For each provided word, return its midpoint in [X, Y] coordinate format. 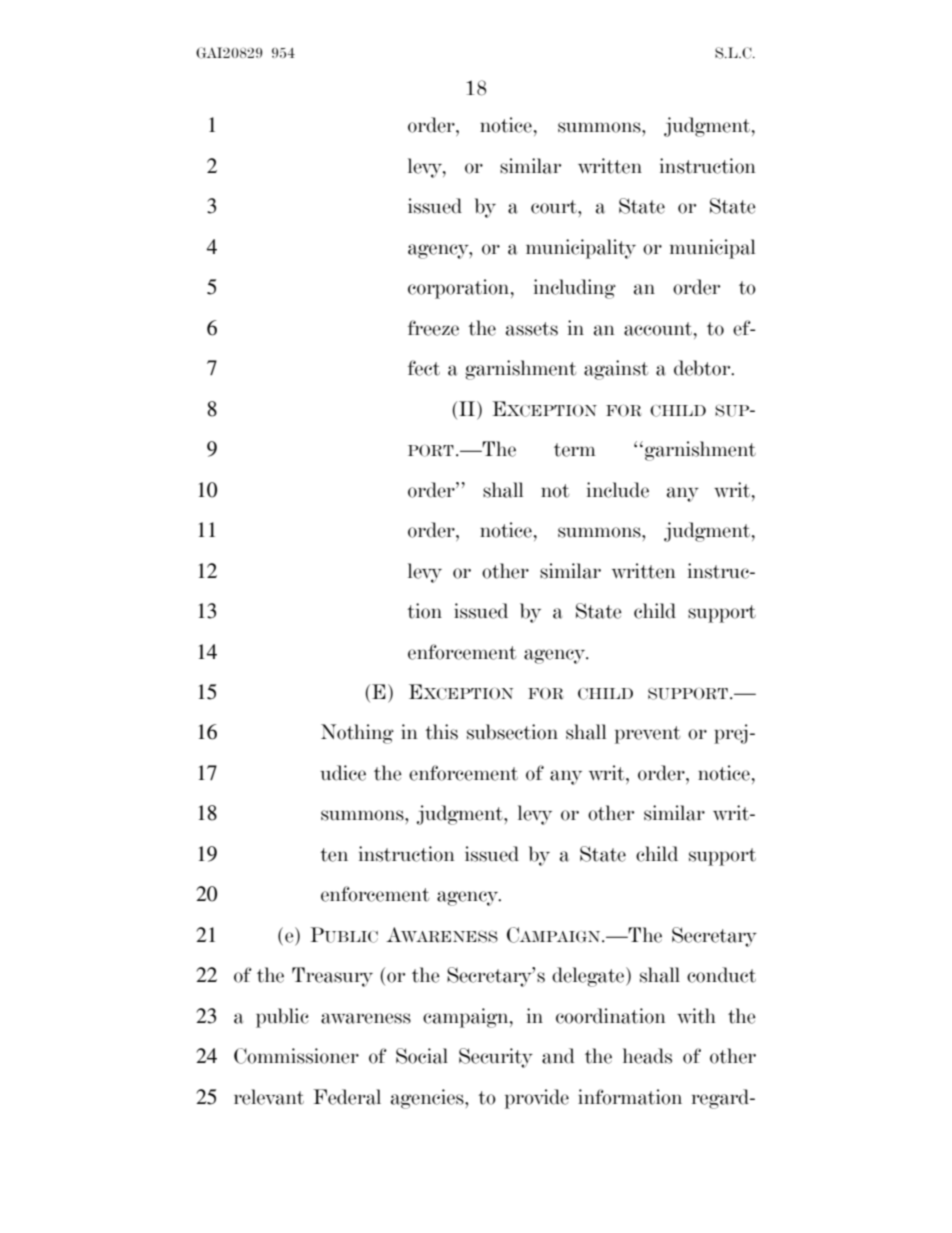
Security [496, 1058]
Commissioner [296, 1056]
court [555, 207]
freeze [433, 328]
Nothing [357, 734]
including [575, 289]
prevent [647, 735]
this [441, 732]
